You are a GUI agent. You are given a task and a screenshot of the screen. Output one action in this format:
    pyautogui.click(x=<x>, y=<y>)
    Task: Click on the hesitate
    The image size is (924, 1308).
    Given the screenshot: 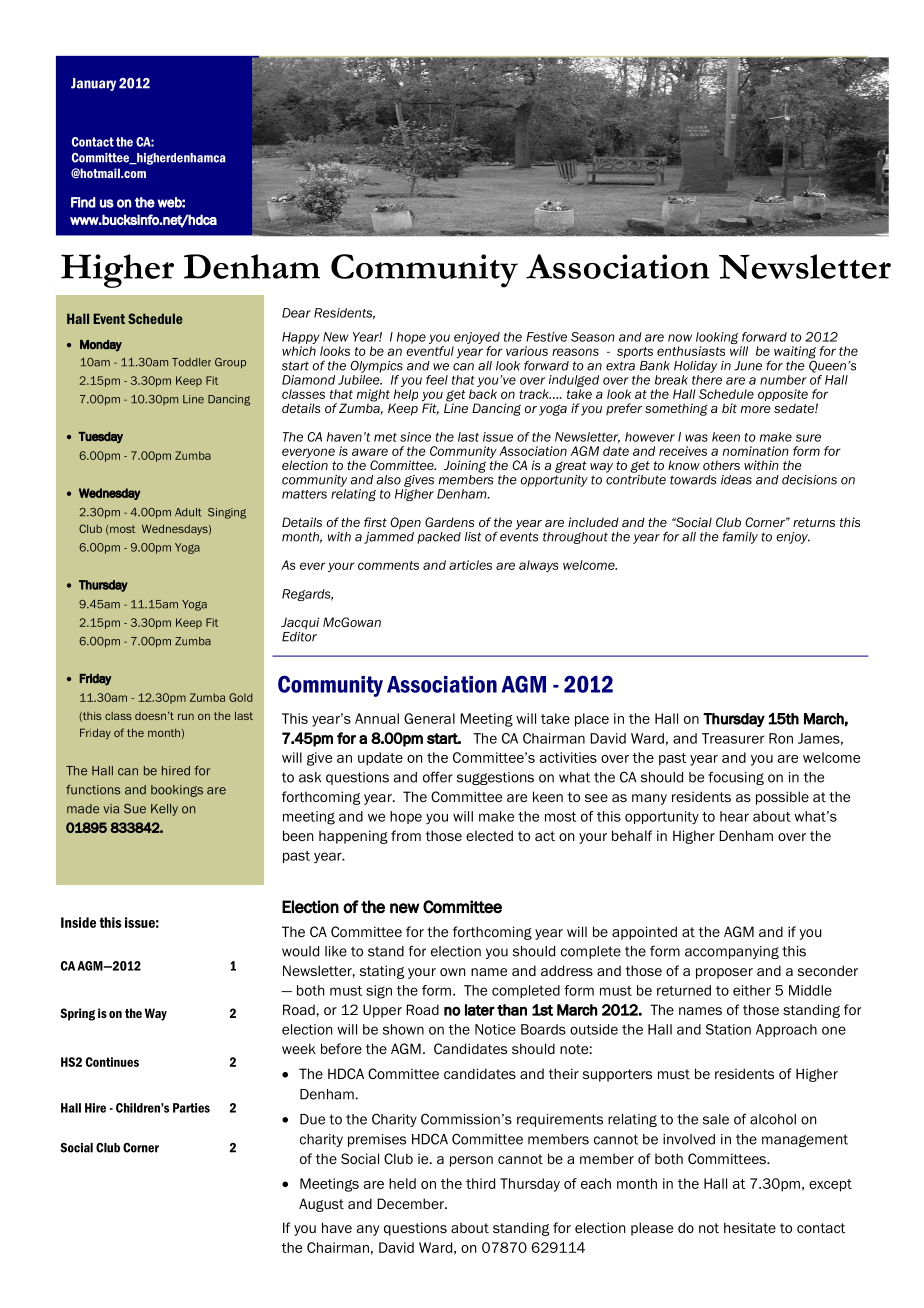 What is the action you would take?
    pyautogui.click(x=750, y=1227)
